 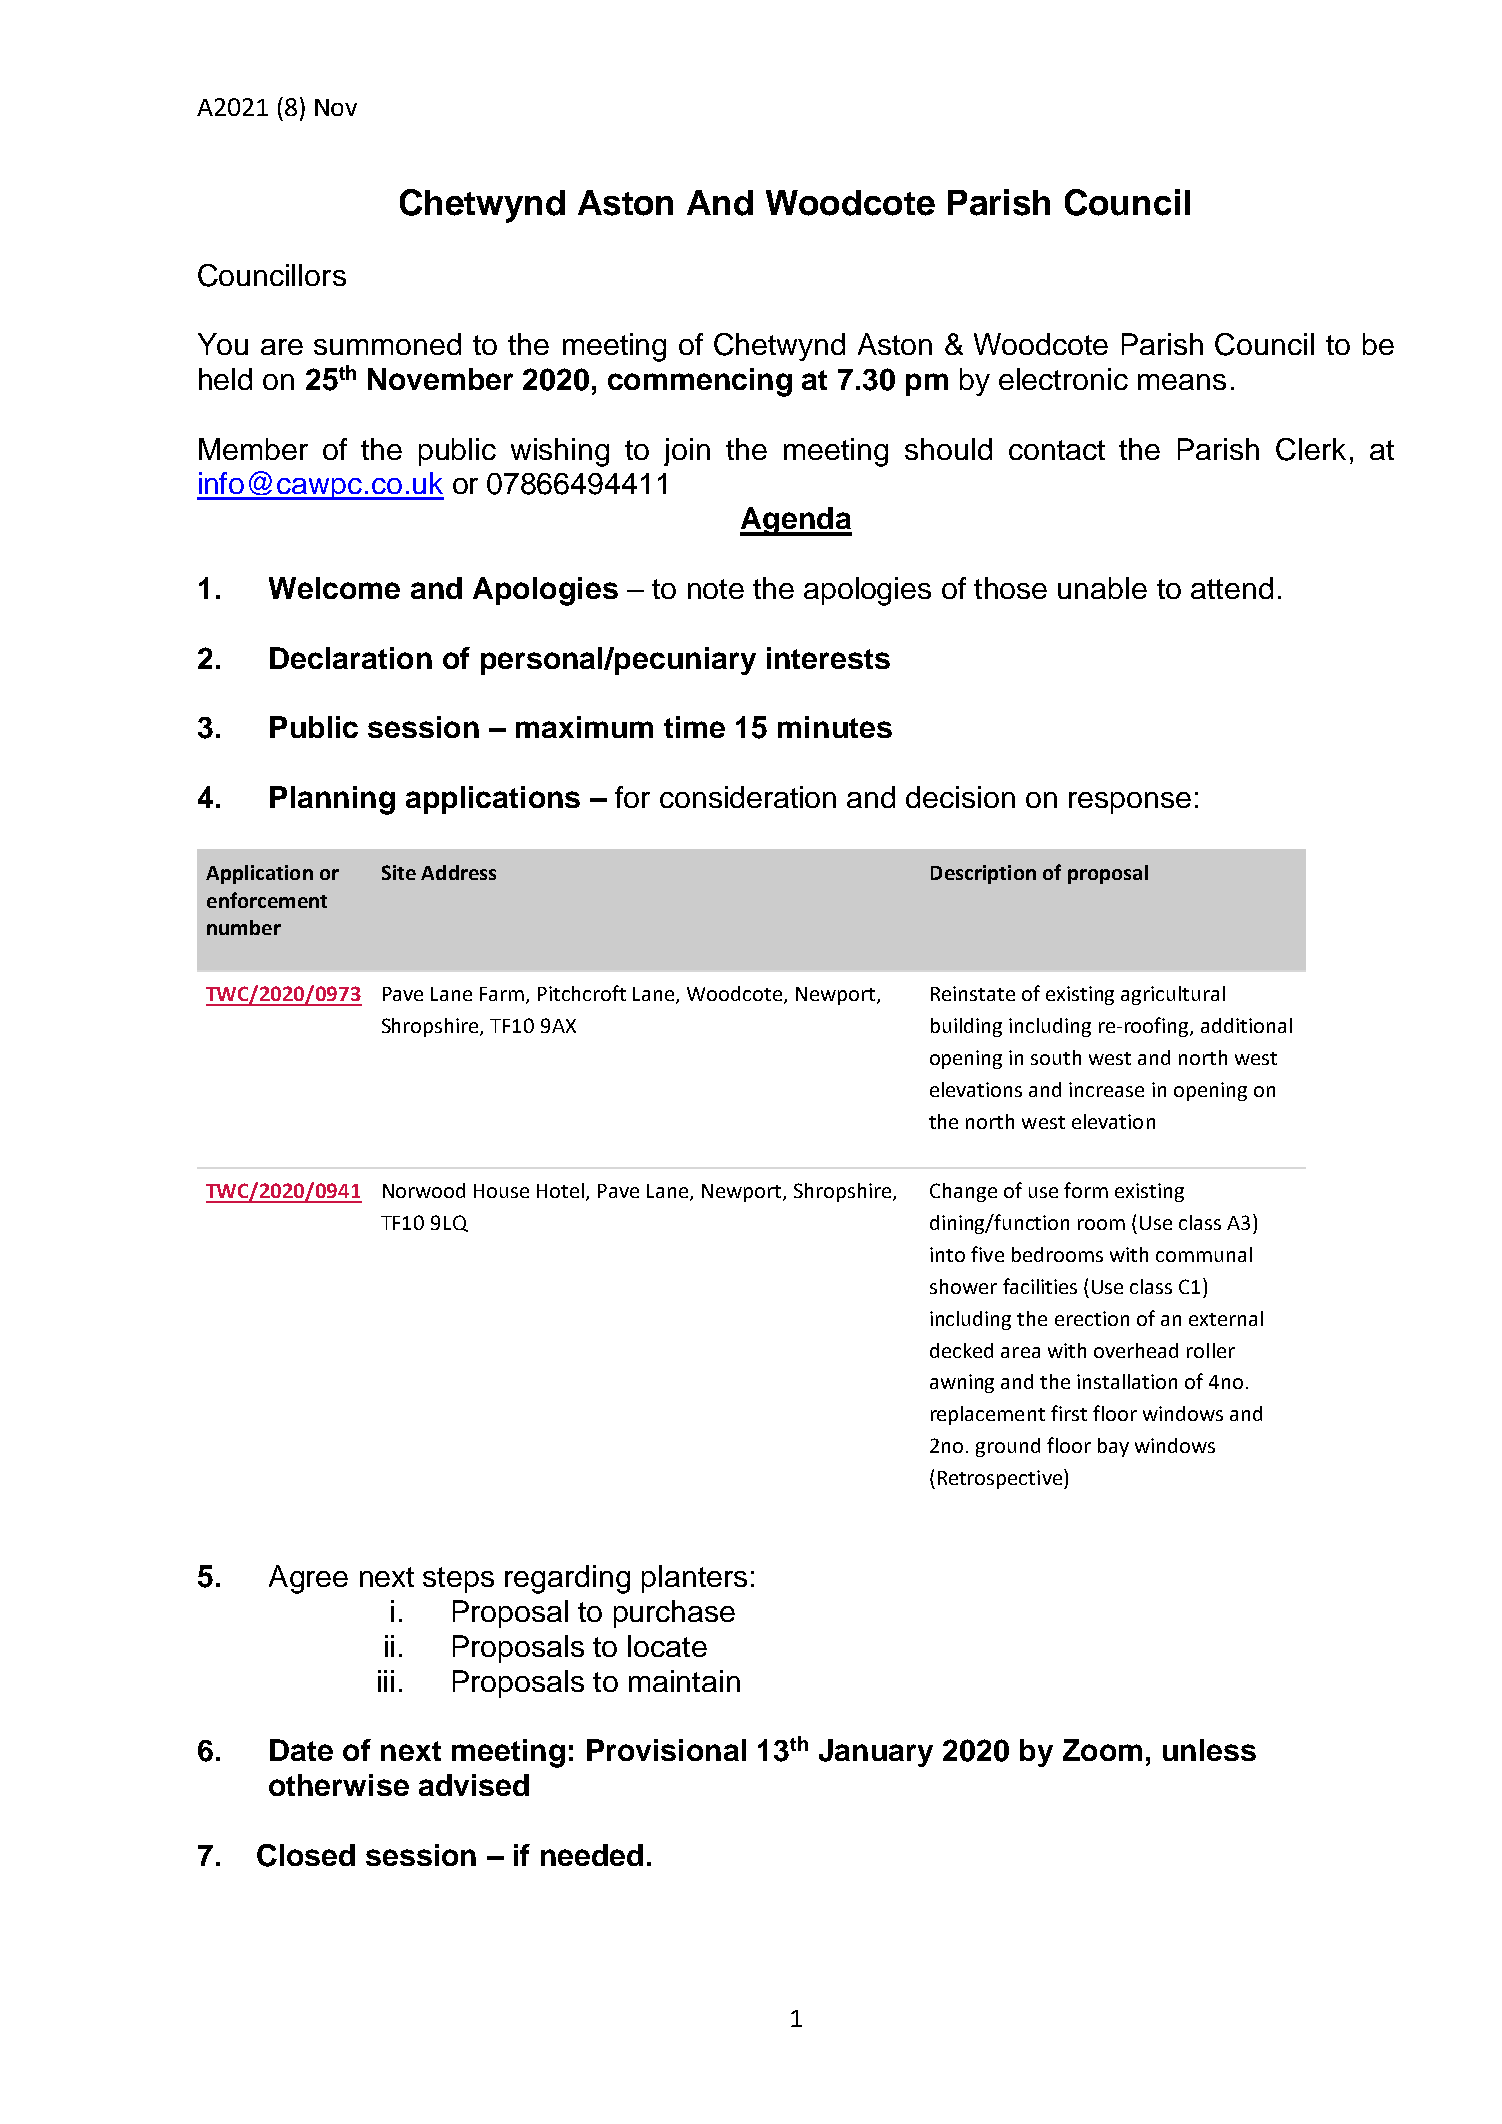 I want to click on Agree, so click(x=308, y=1579).
